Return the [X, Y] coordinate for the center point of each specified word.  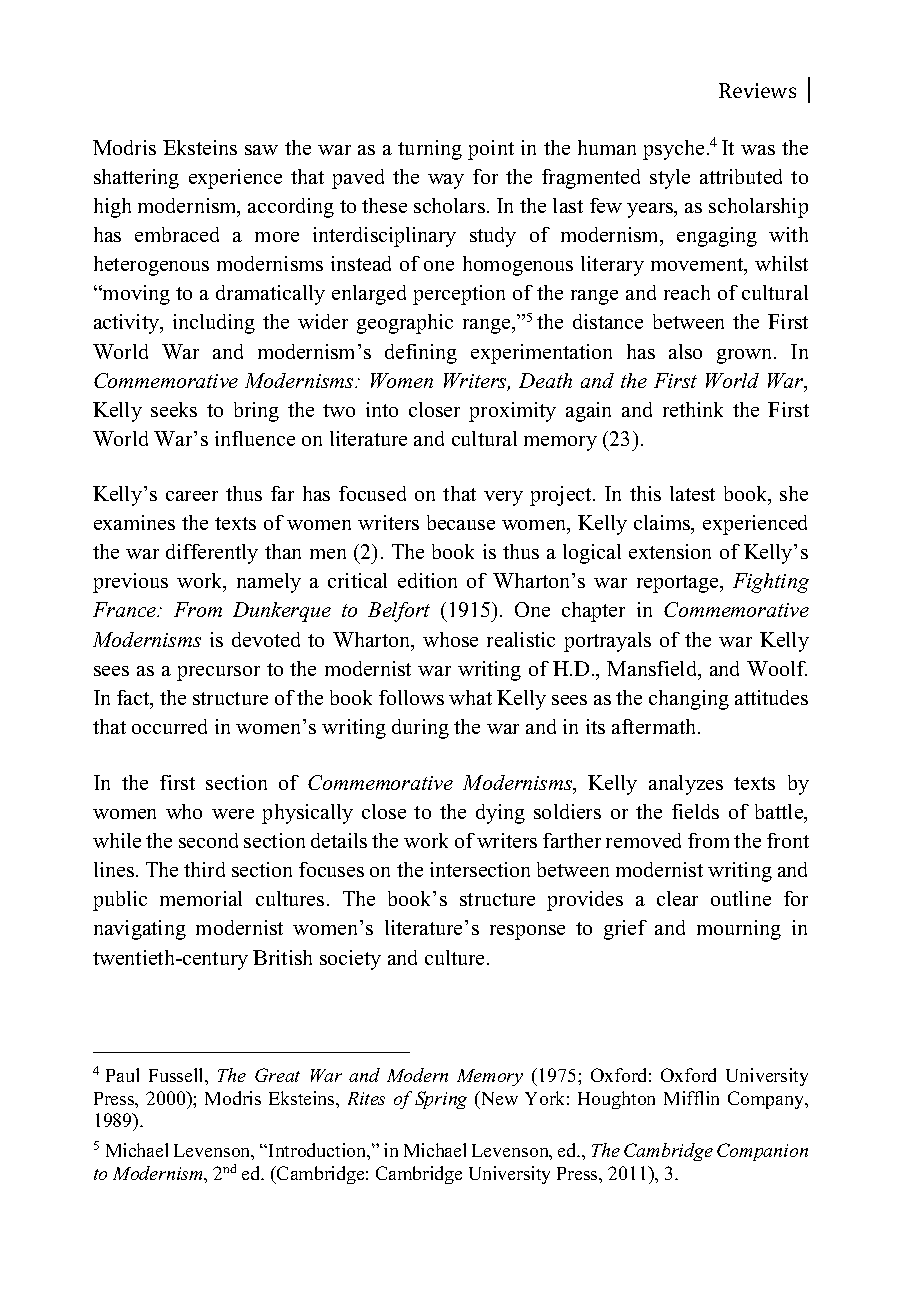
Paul [122, 1075]
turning [430, 150]
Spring [441, 1100]
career [192, 496]
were [233, 814]
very [503, 498]
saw [261, 150]
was [758, 150]
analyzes [686, 785]
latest [692, 493]
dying [500, 814]
